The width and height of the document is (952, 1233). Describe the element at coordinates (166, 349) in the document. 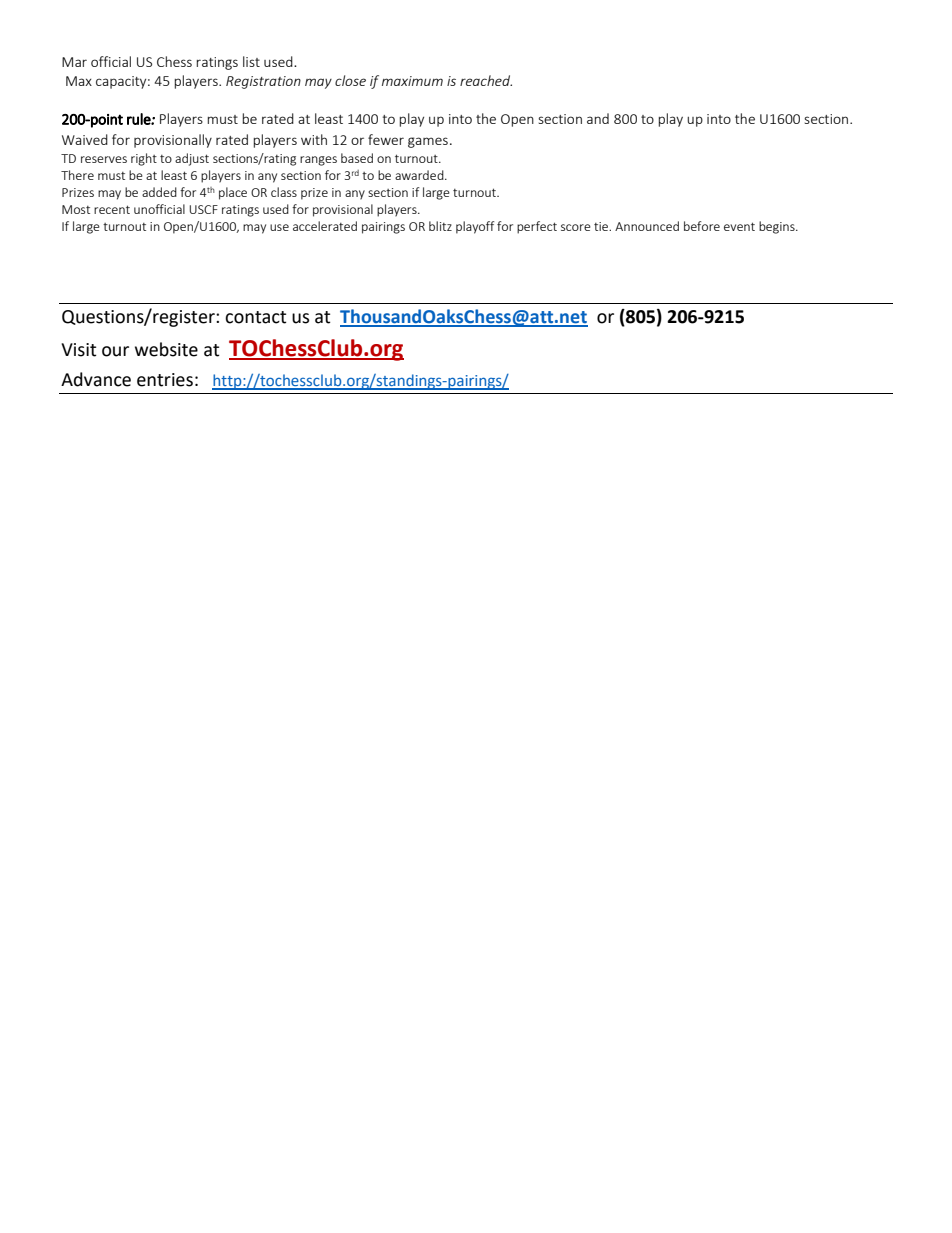

I see `website` at that location.
